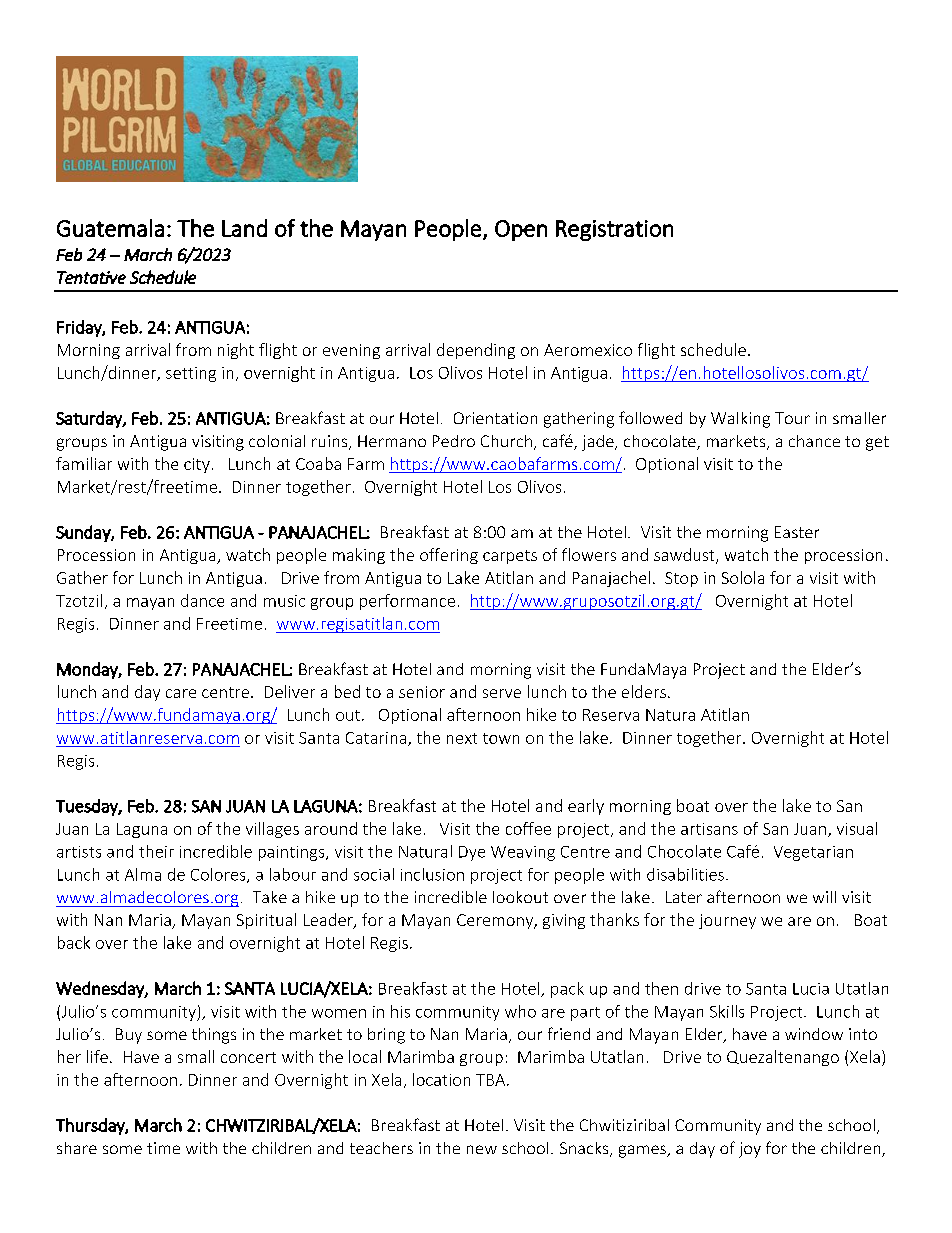 The height and width of the image is (1233, 952). What do you see at coordinates (482, 1149) in the image?
I see `new` at bounding box center [482, 1149].
